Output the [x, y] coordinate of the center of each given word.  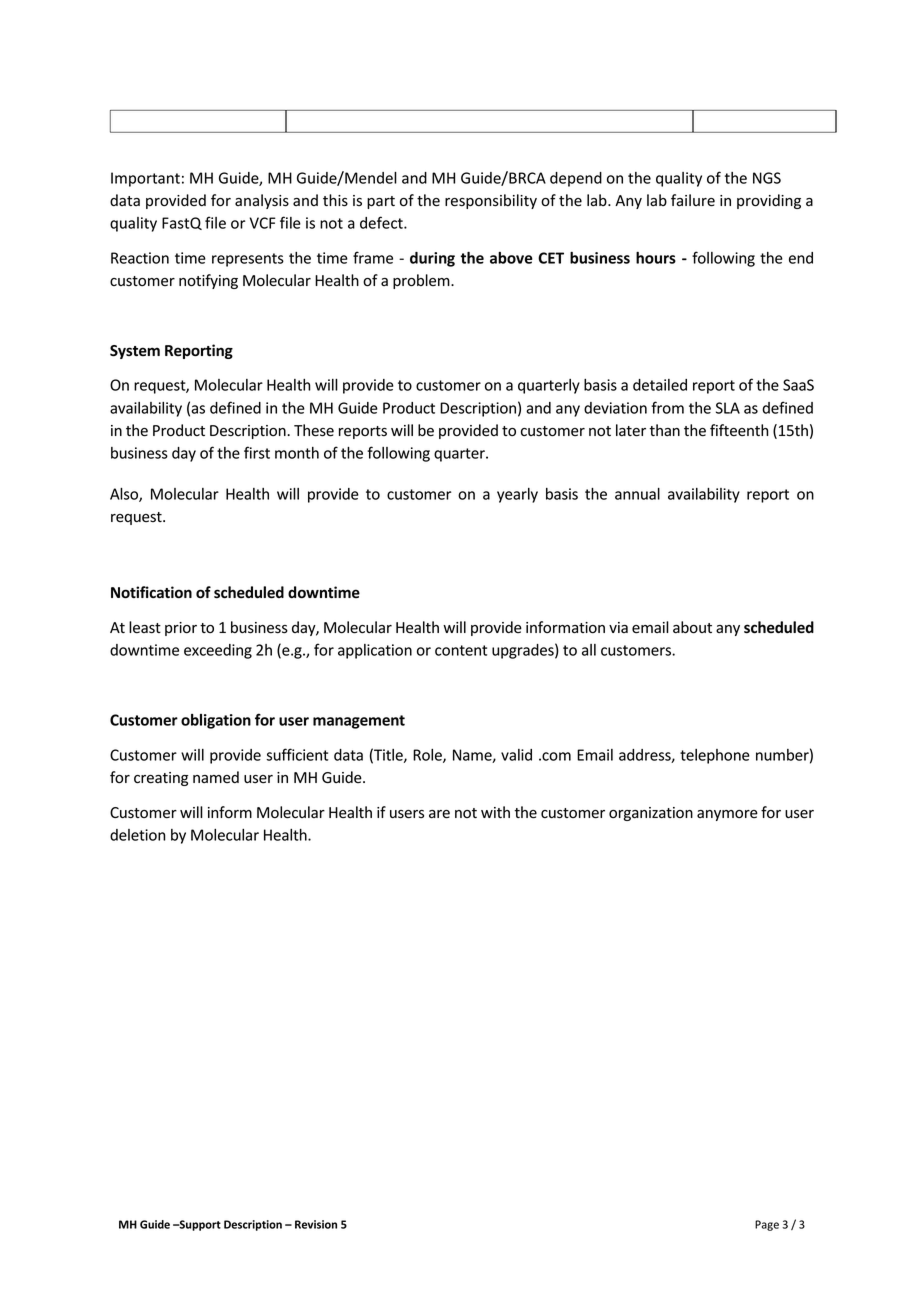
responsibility [491, 201]
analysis [262, 201]
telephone [715, 756]
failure [693, 200]
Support [199, 1225]
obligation [216, 721]
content [461, 650]
